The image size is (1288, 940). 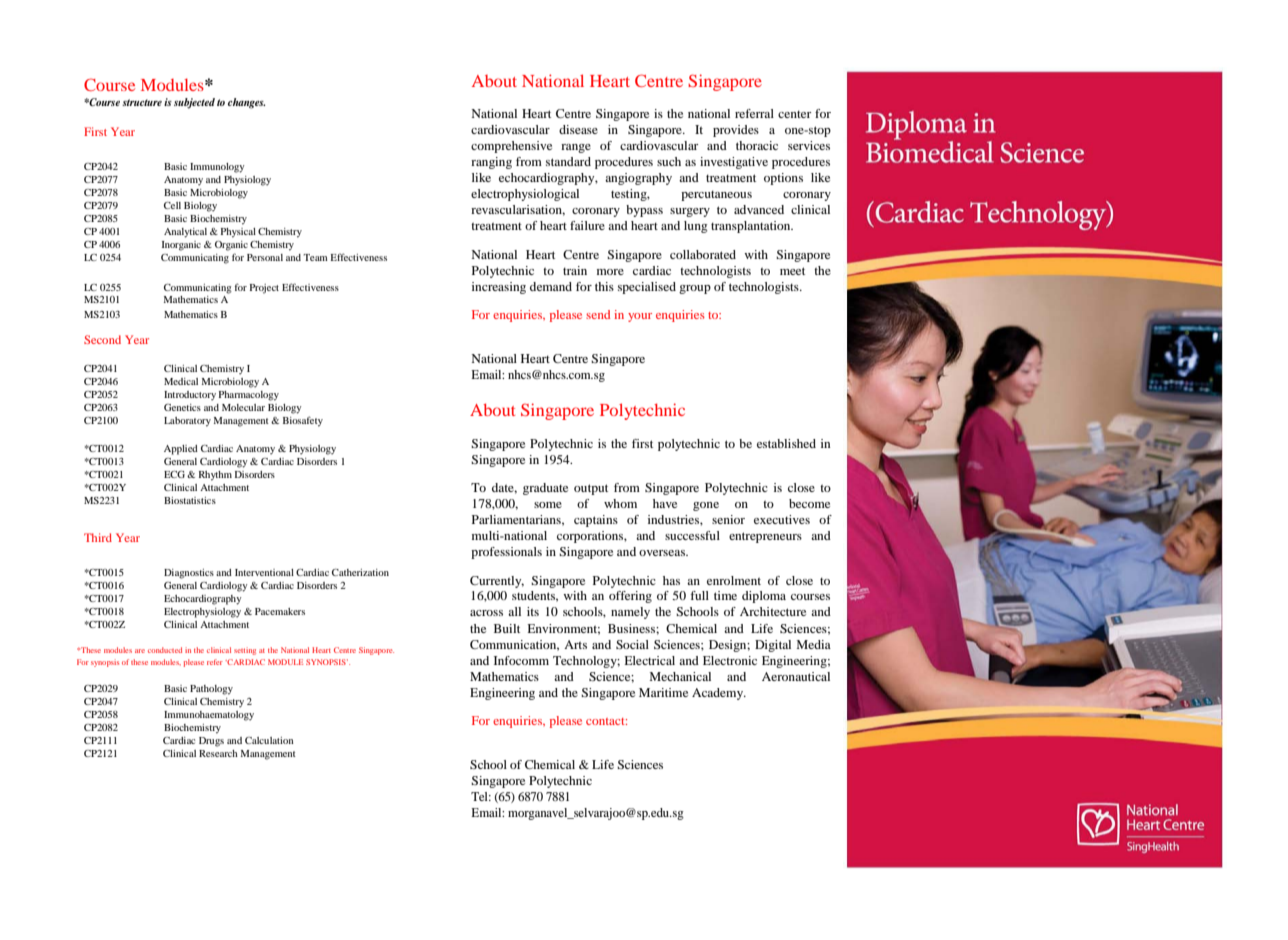 What do you see at coordinates (499, 288) in the image?
I see `increasing` at bounding box center [499, 288].
